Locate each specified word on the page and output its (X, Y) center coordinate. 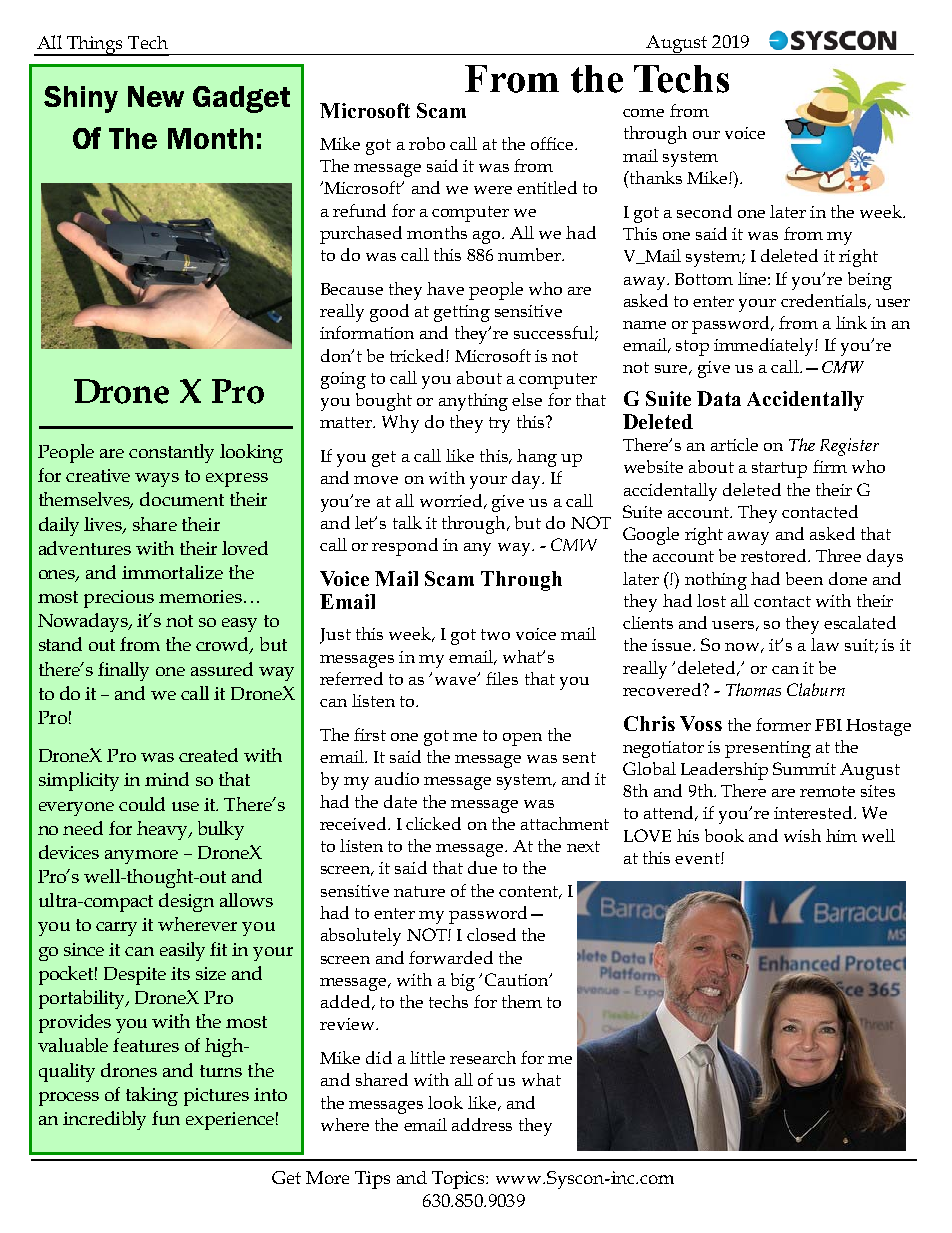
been (804, 578)
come (643, 113)
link (851, 322)
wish (802, 835)
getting (462, 313)
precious (119, 599)
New (156, 96)
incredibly (104, 1120)
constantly (171, 453)
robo (427, 143)
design (186, 902)
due (482, 867)
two (495, 634)
